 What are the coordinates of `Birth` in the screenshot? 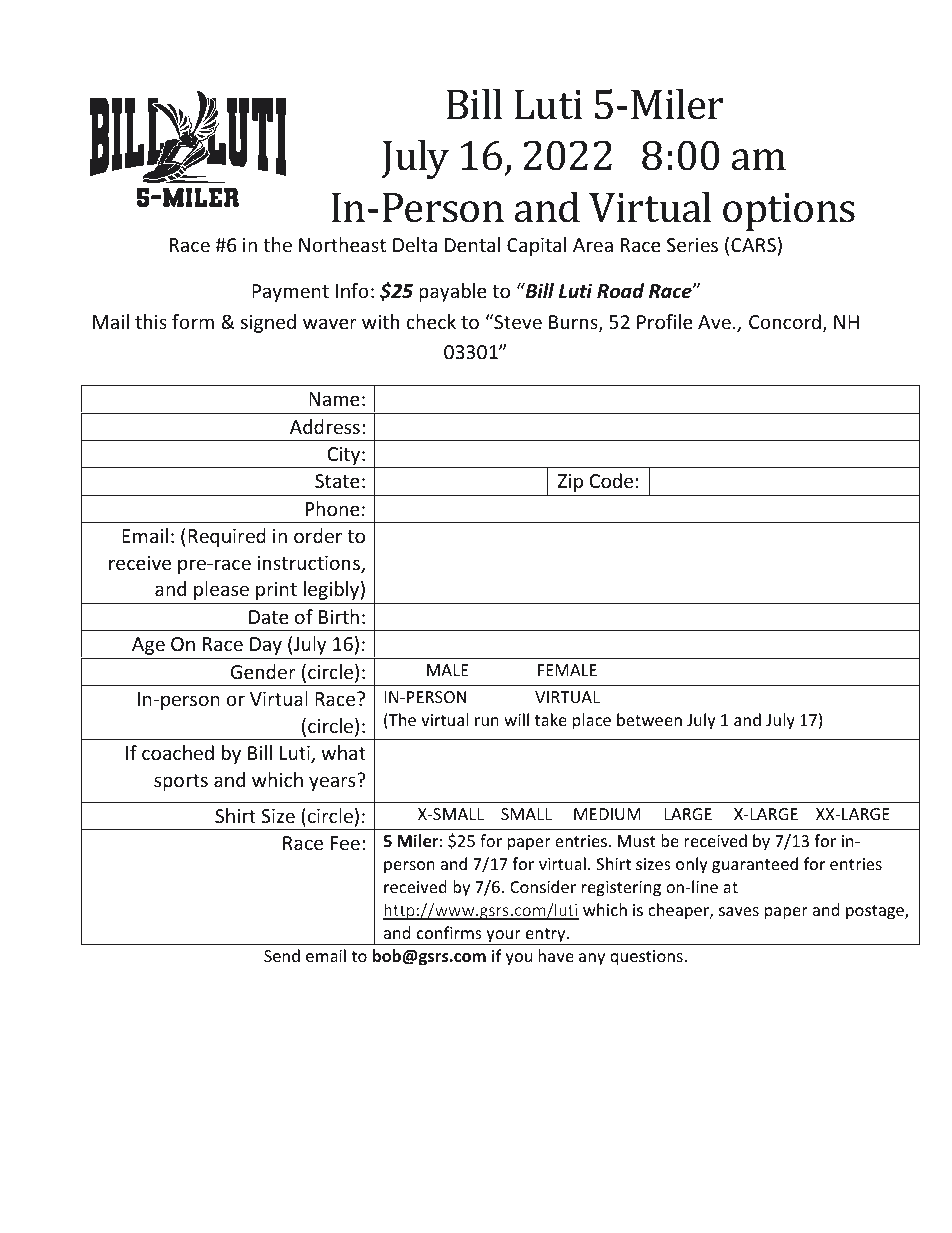 It's located at (339, 616).
